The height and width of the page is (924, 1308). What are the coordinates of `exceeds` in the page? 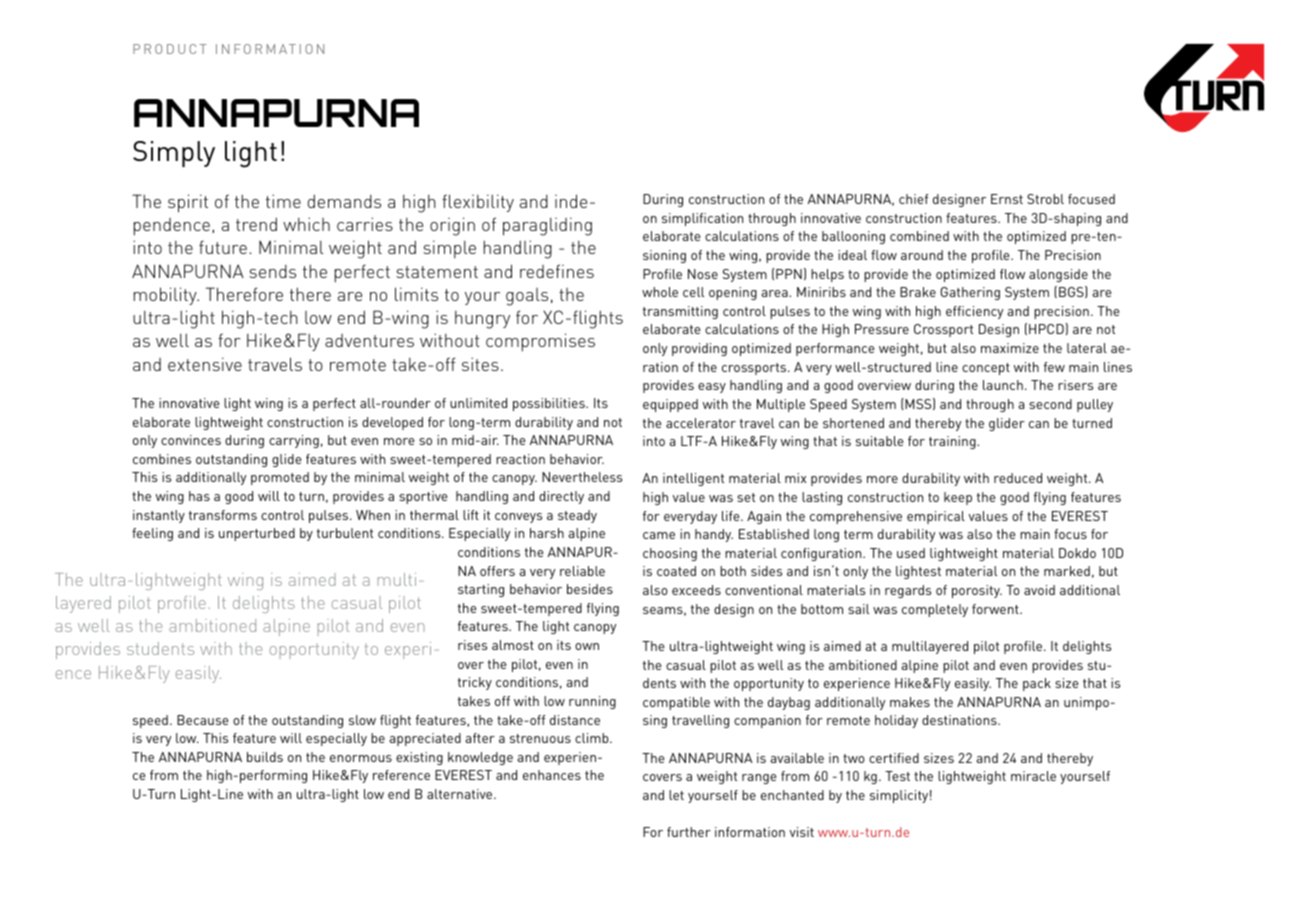 It's located at (696, 590).
